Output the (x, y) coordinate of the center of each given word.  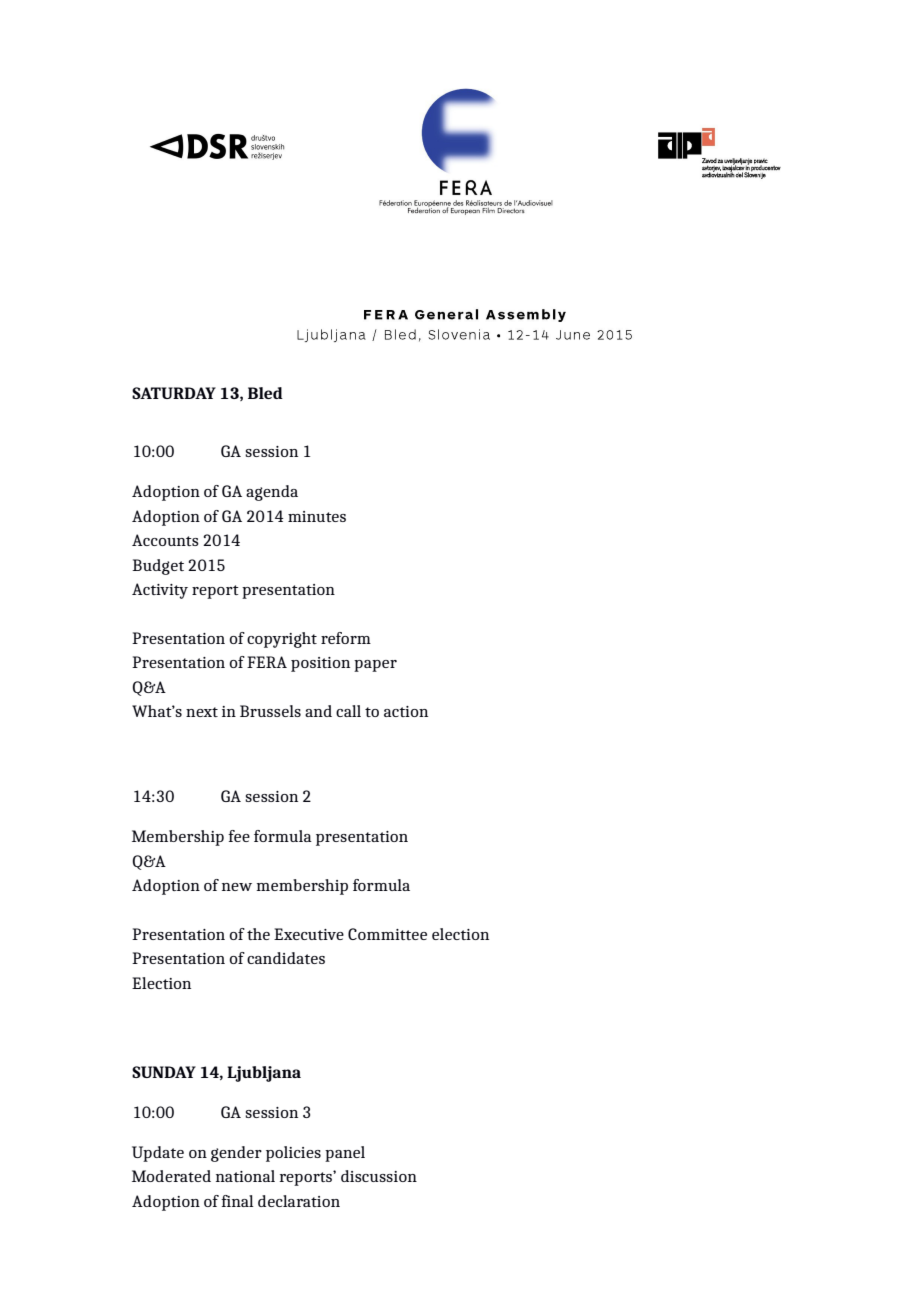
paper (375, 666)
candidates (286, 958)
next (202, 712)
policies (293, 1154)
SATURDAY (174, 393)
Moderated (171, 1176)
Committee (387, 934)
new (237, 887)
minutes (317, 516)
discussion (379, 1176)
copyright (282, 640)
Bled (265, 393)
